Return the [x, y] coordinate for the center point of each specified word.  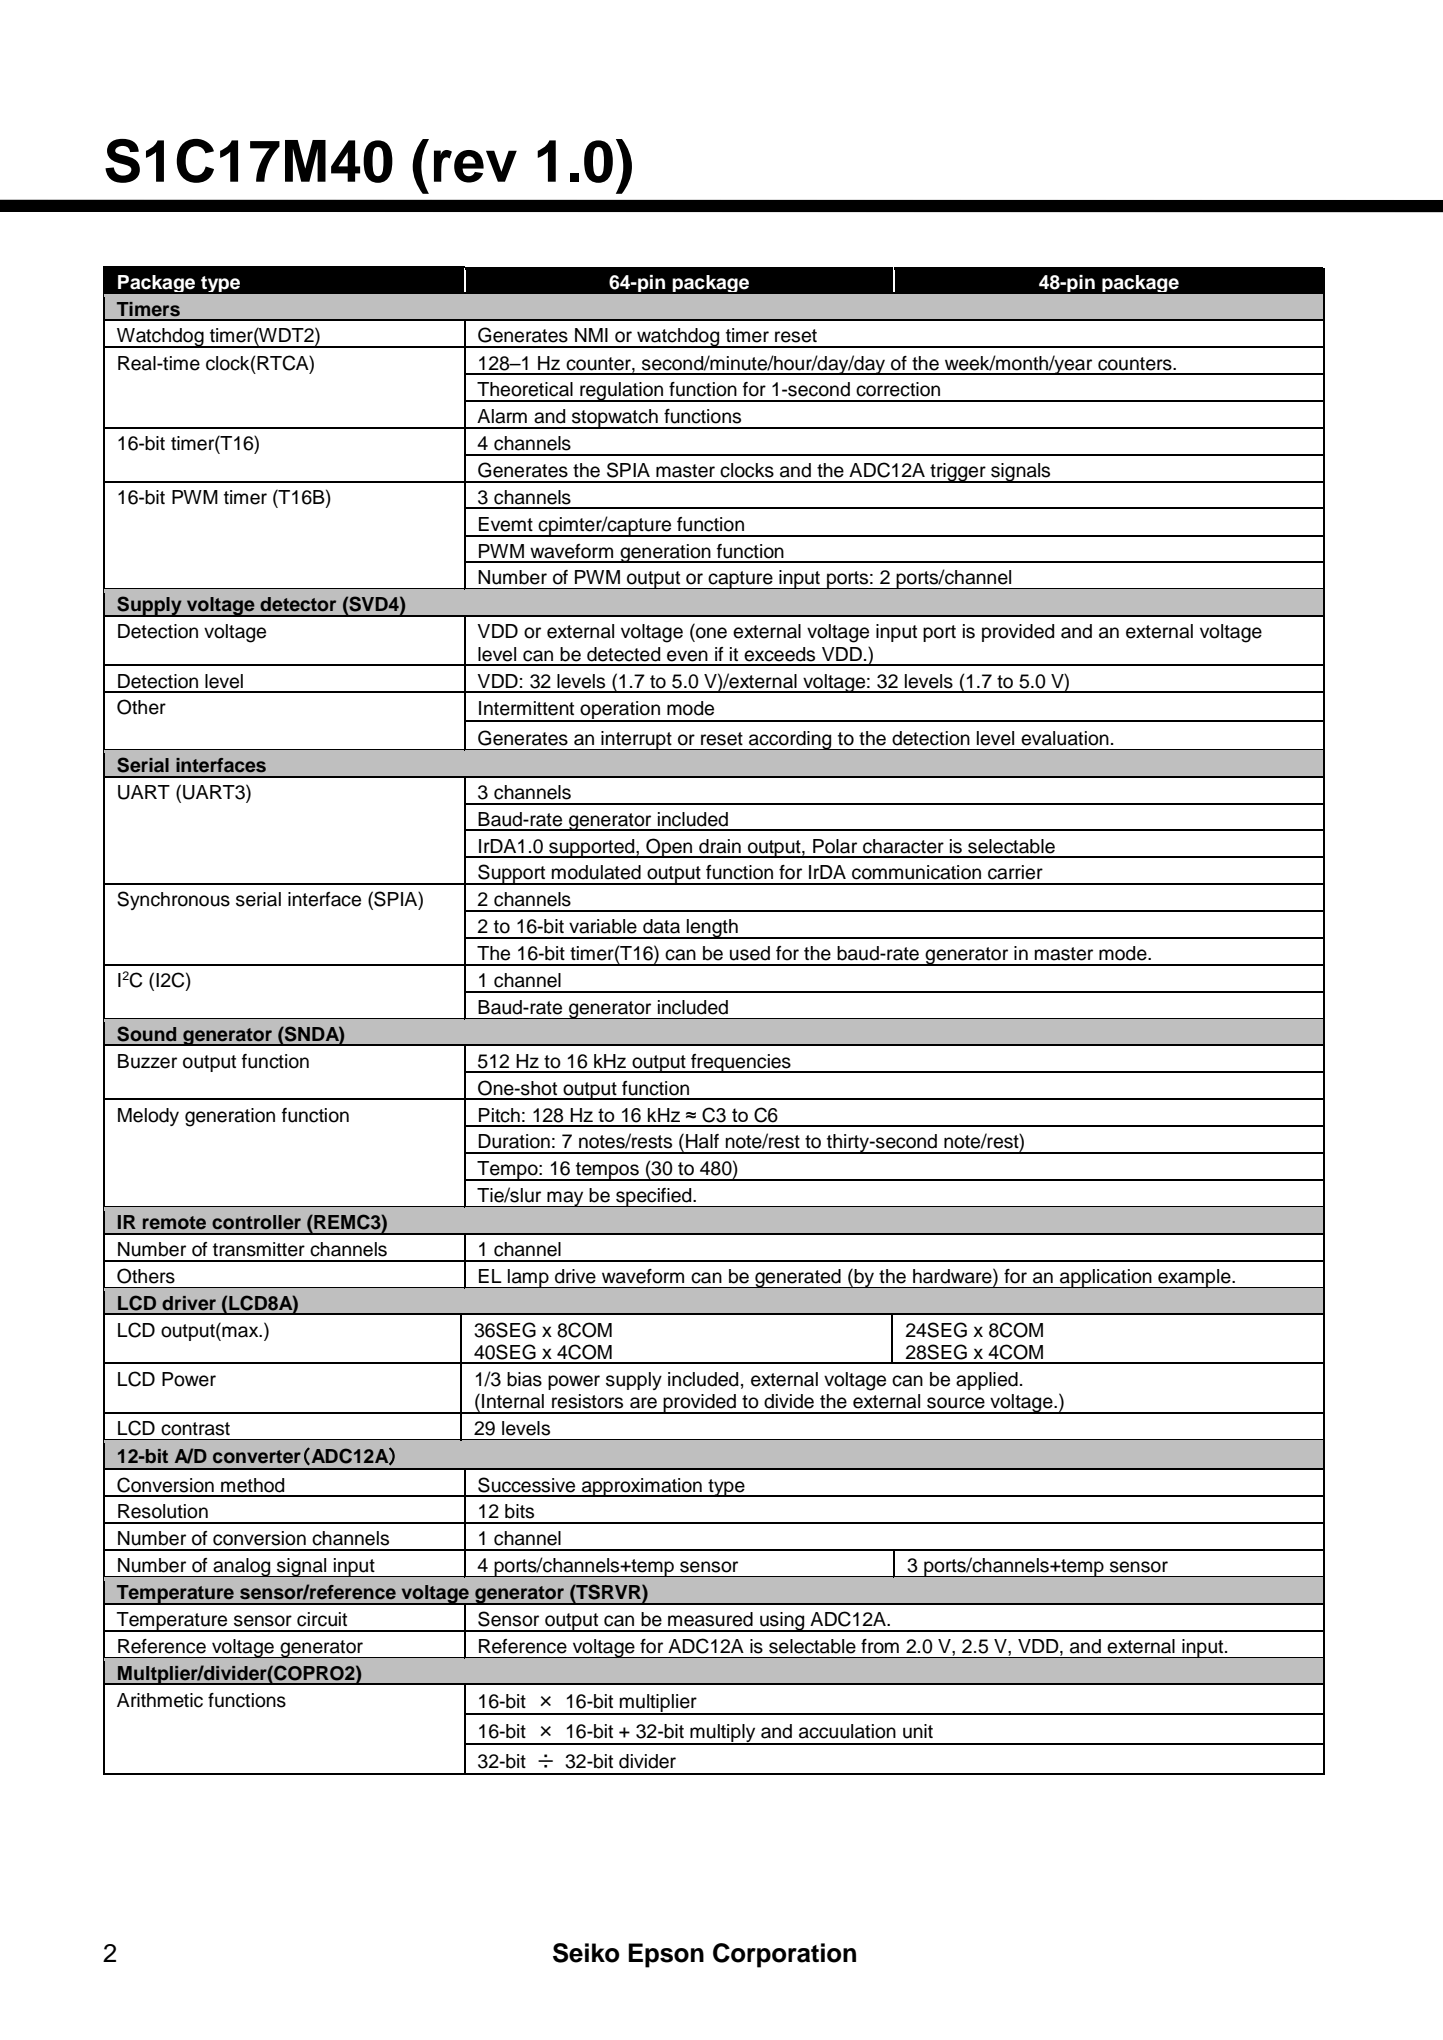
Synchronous [173, 900]
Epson [666, 1955]
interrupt [636, 740]
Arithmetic [160, 1700]
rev [475, 166]
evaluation [1065, 738]
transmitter [259, 1249]
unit [918, 1731]
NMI [591, 335]
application [1106, 1278]
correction [898, 389]
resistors [587, 1401]
